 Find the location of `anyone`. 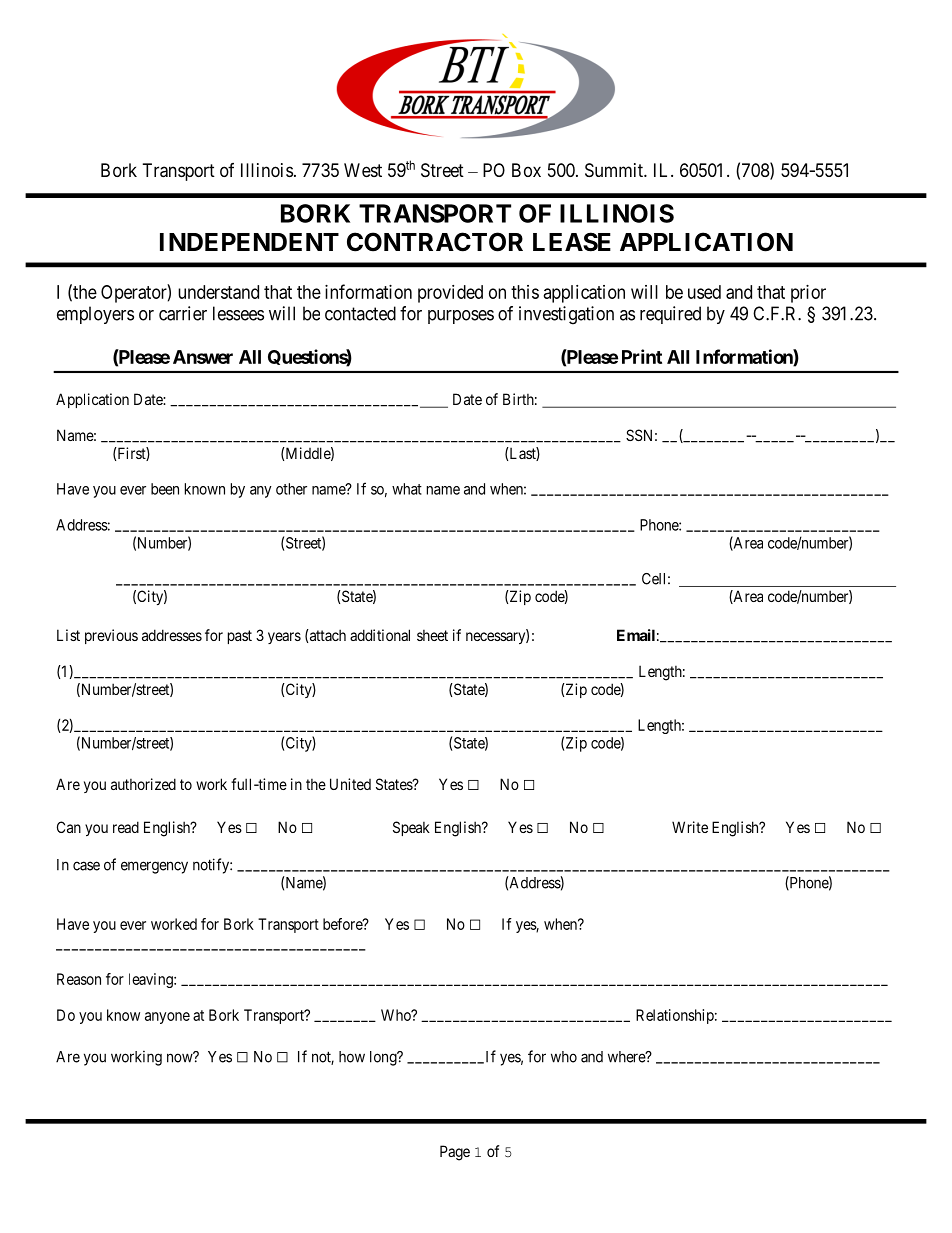

anyone is located at coordinates (167, 1018).
